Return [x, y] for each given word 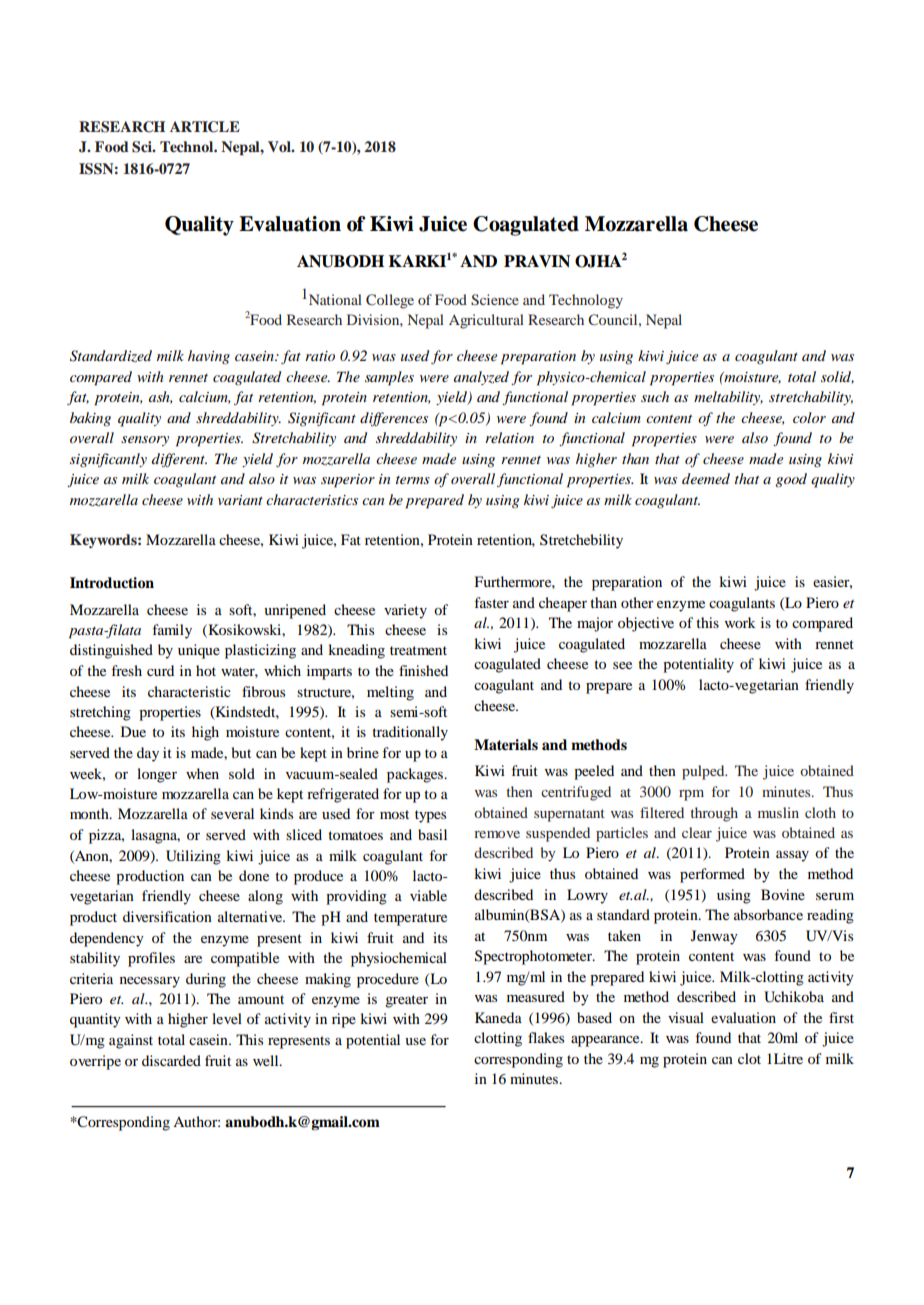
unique [199, 651]
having [209, 357]
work [740, 622]
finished [423, 670]
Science [495, 300]
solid [837, 377]
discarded [171, 1060]
